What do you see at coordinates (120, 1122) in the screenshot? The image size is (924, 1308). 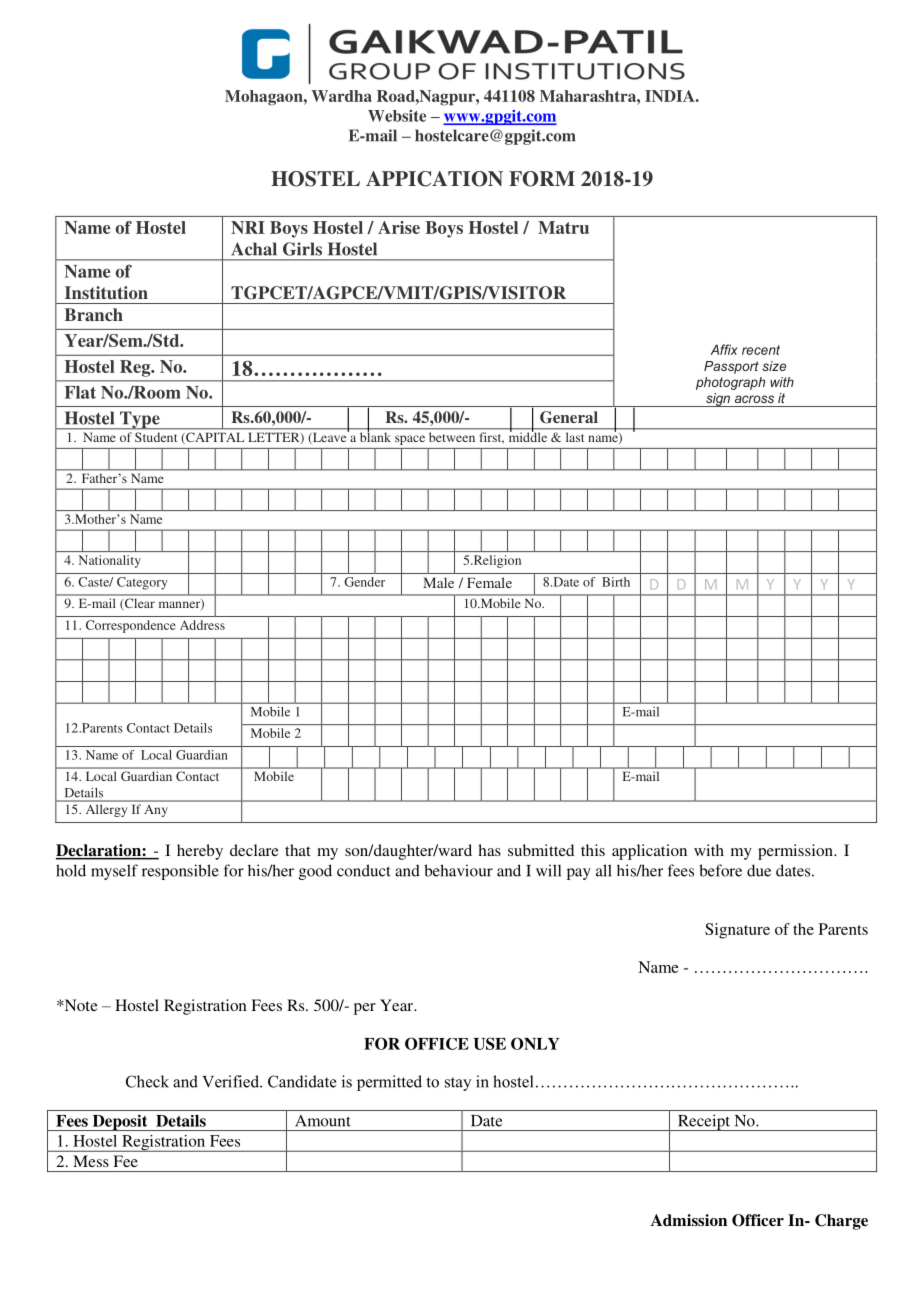 I see `Deposit` at bounding box center [120, 1122].
